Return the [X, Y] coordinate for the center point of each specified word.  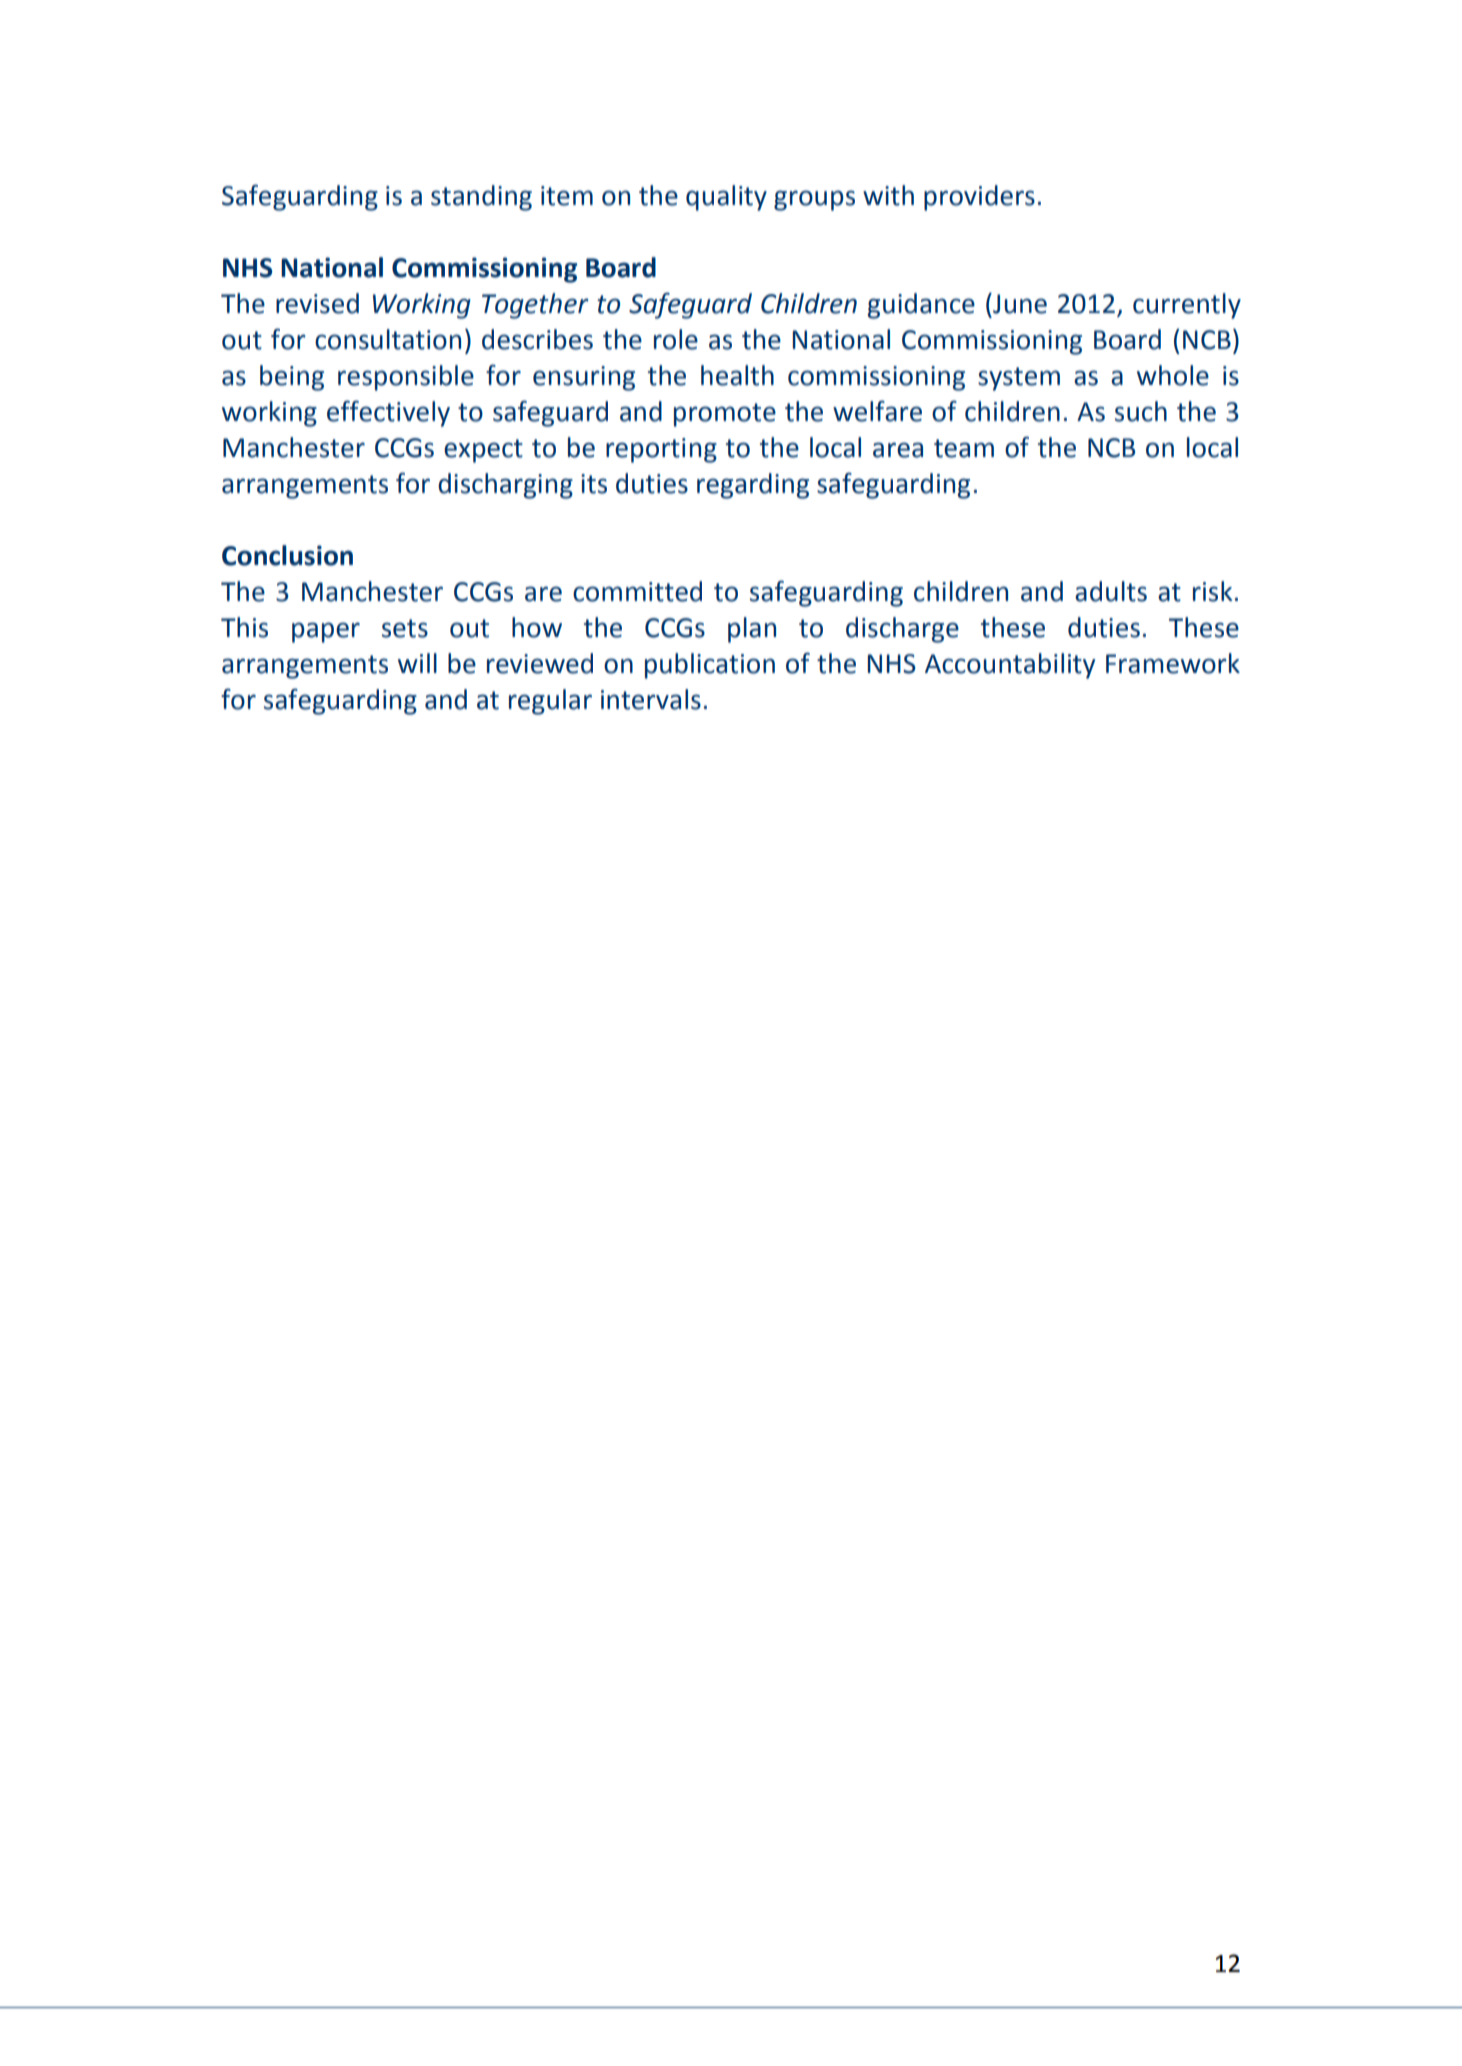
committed [637, 591]
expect [483, 451]
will [417, 663]
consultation [388, 339]
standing [481, 198]
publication [710, 666]
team [964, 448]
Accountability [1010, 666]
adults [1111, 591]
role [676, 339]
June [1019, 303]
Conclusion [287, 555]
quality [726, 198]
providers [979, 198]
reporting [661, 450]
